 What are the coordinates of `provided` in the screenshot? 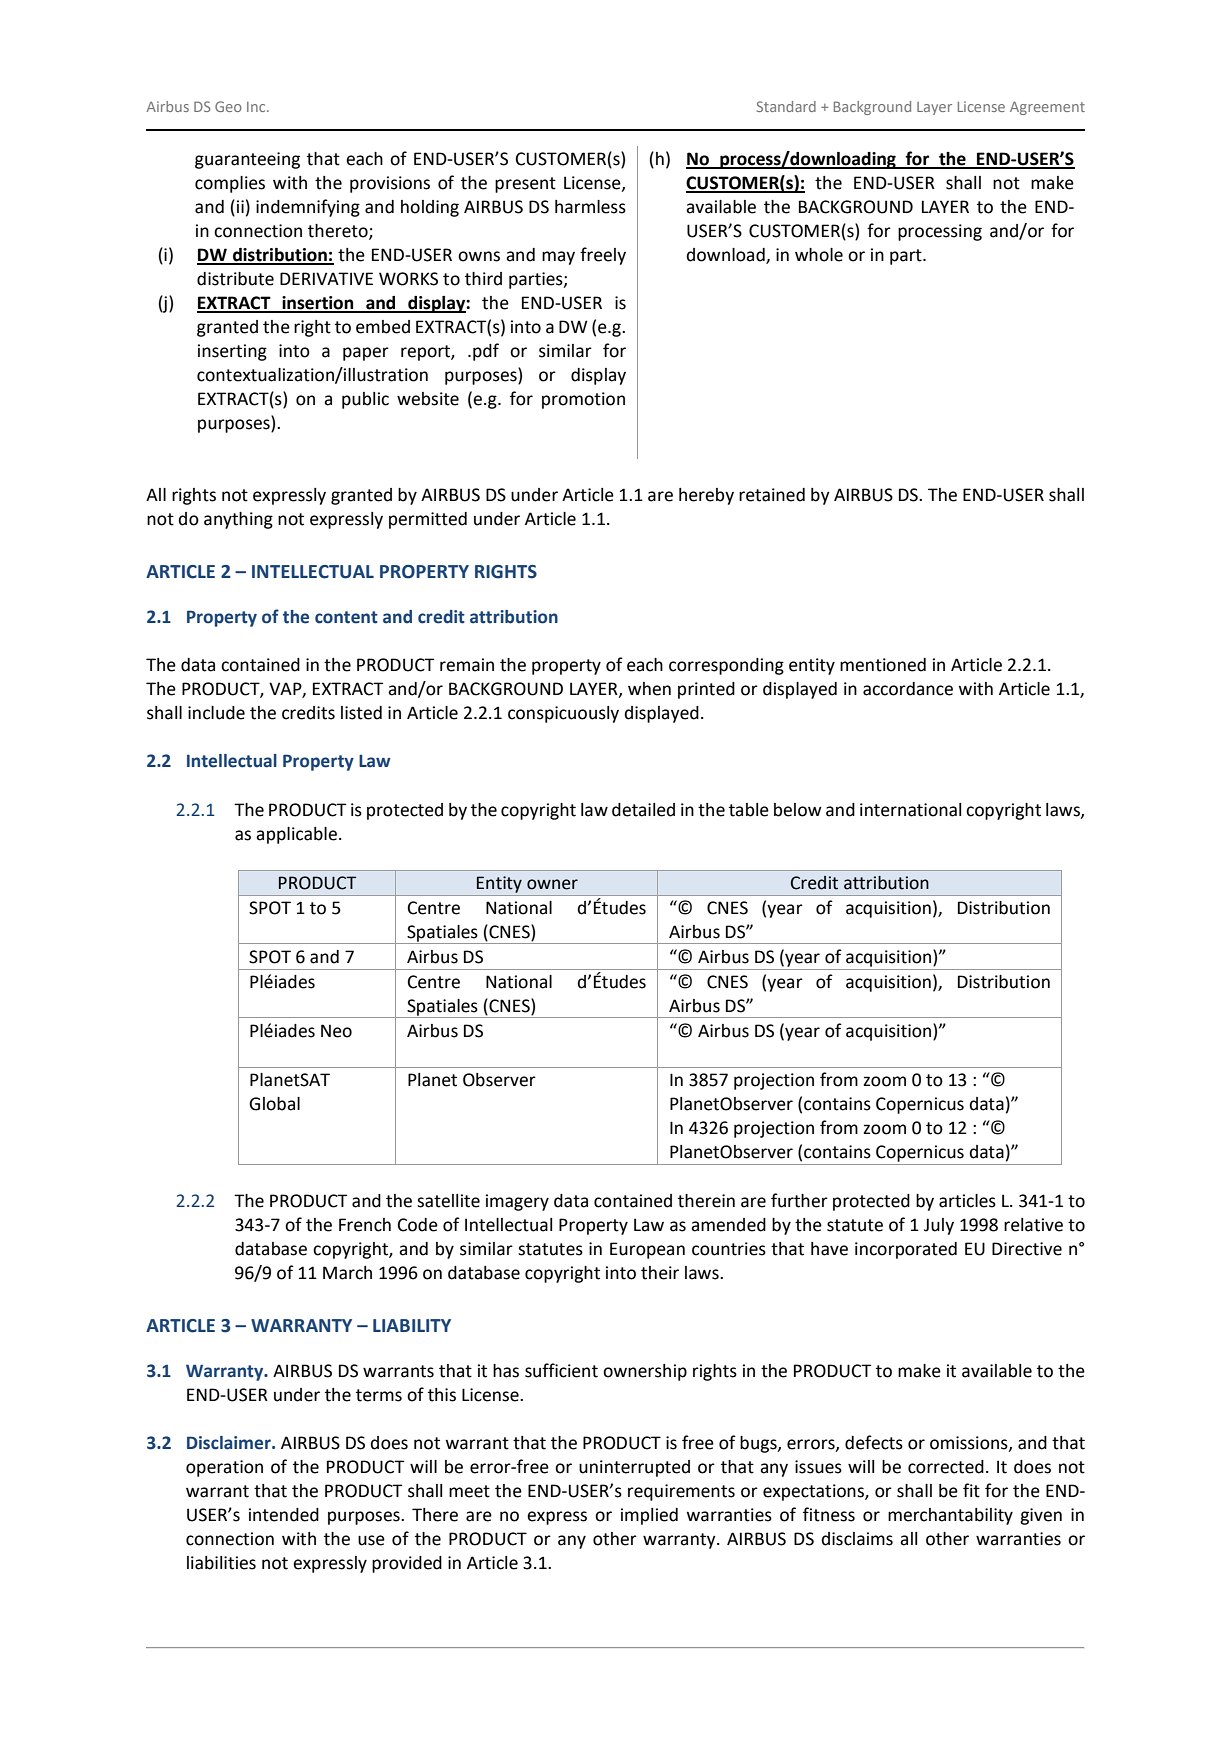 It's located at (407, 1564).
